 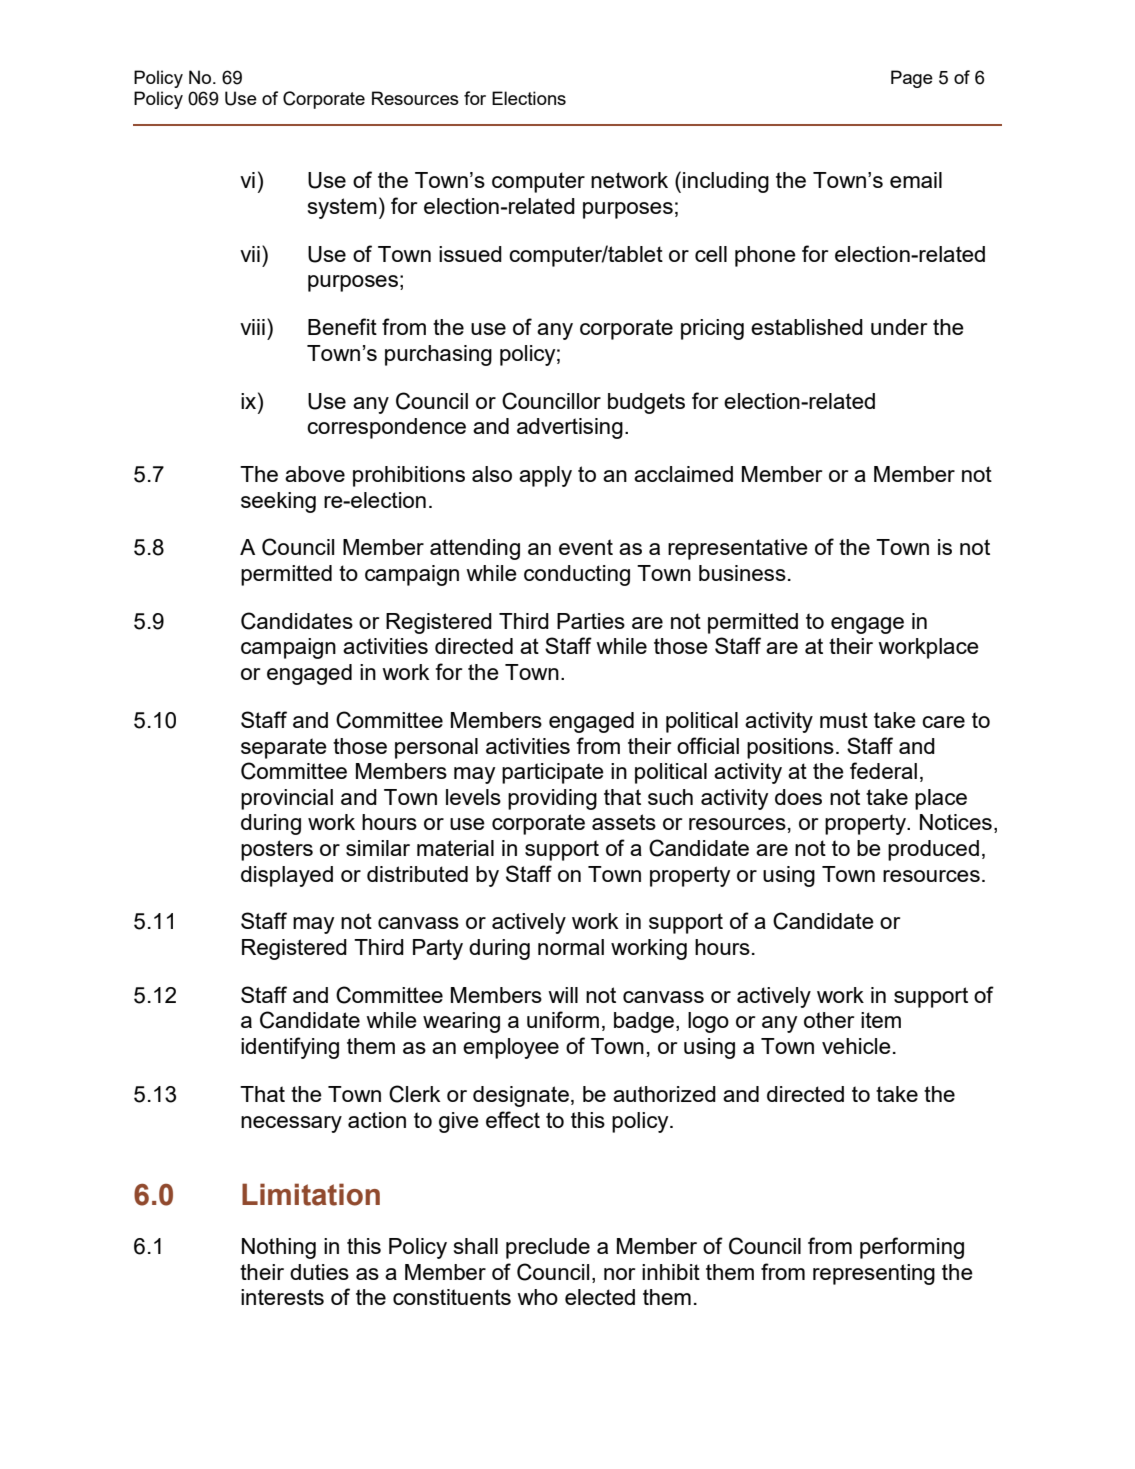 I want to click on must, so click(x=844, y=720).
